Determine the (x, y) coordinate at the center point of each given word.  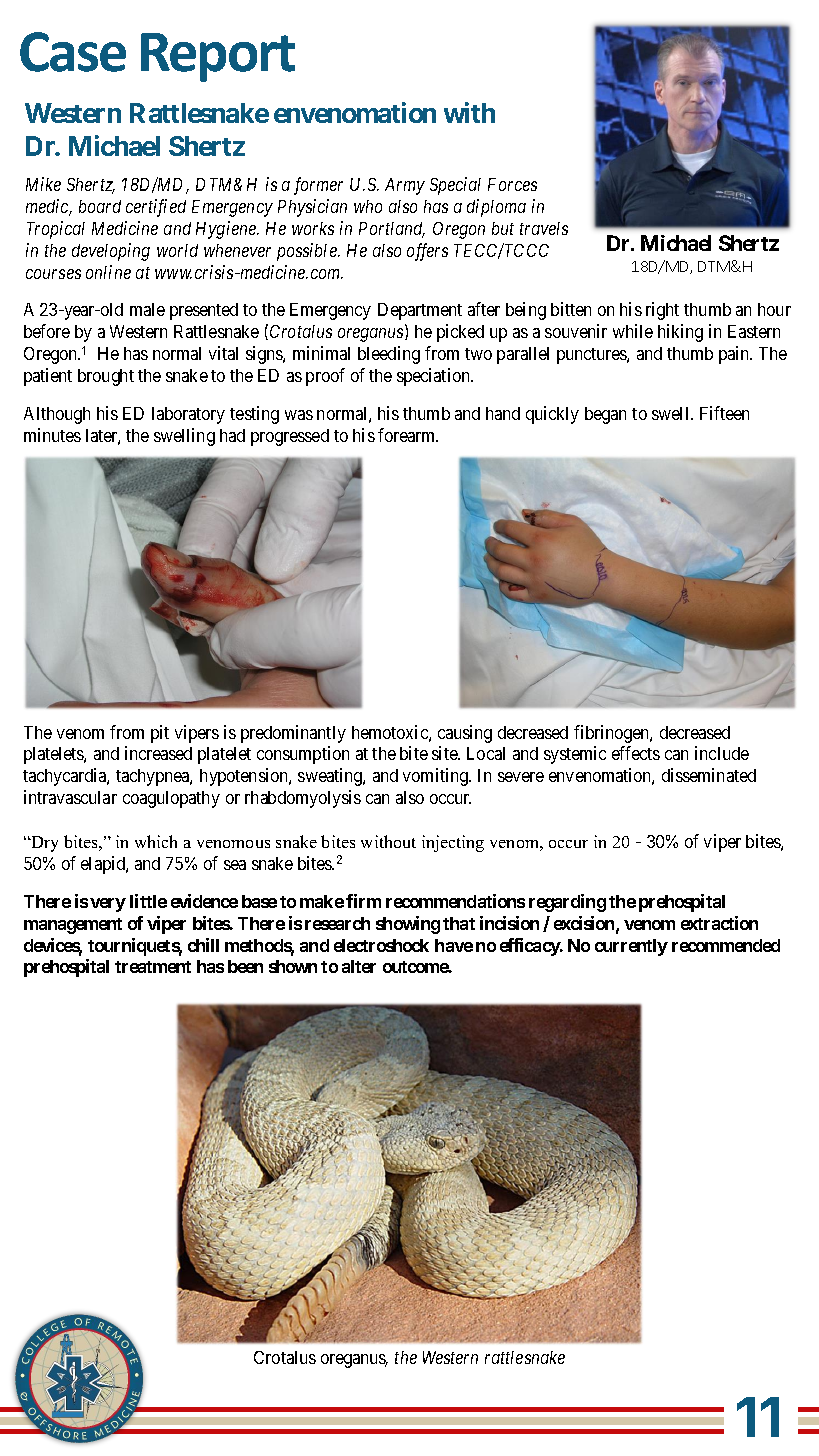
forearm (408, 435)
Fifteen (724, 413)
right (662, 311)
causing (465, 734)
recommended (726, 945)
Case (73, 52)
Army (405, 186)
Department (420, 311)
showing (408, 925)
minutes (52, 435)
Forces (512, 184)
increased (158, 753)
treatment (153, 967)
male (147, 309)
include (722, 753)
